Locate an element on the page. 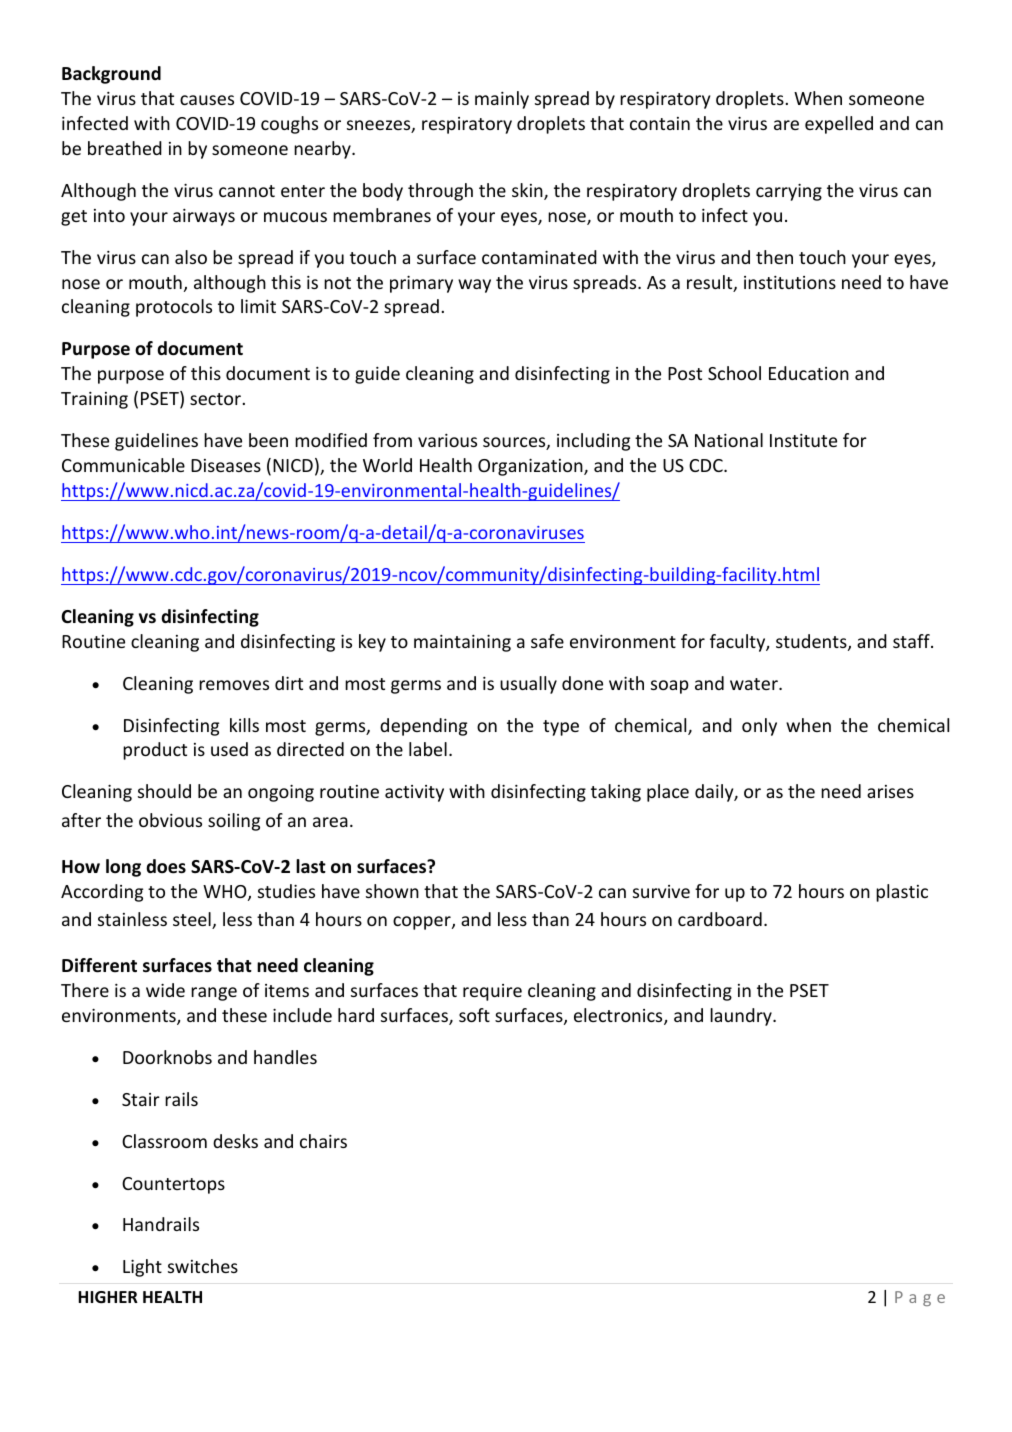 This document has width=1012, height=1432. causes is located at coordinates (207, 100).
